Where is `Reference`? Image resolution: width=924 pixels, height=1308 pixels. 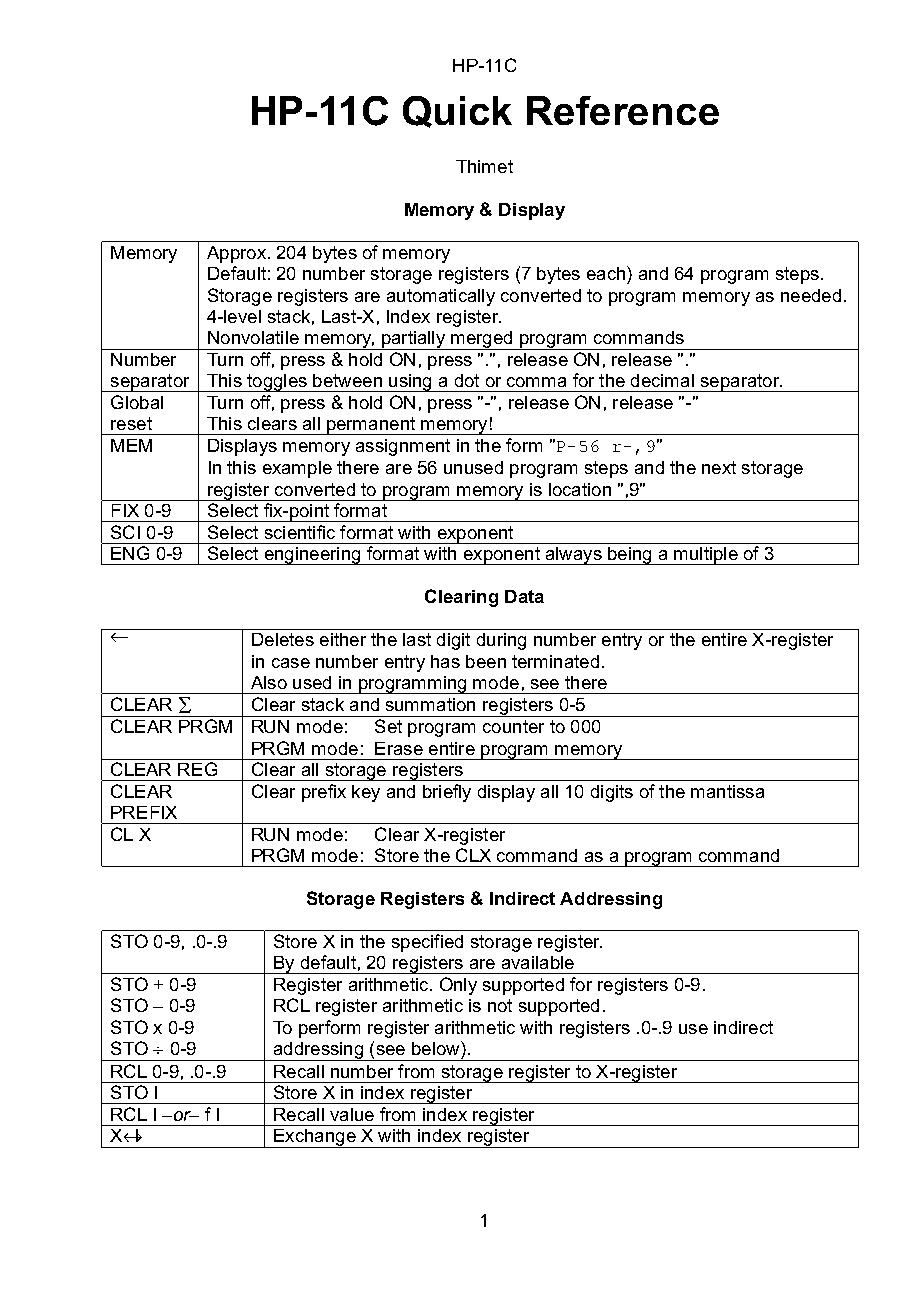
Reference is located at coordinates (623, 110).
